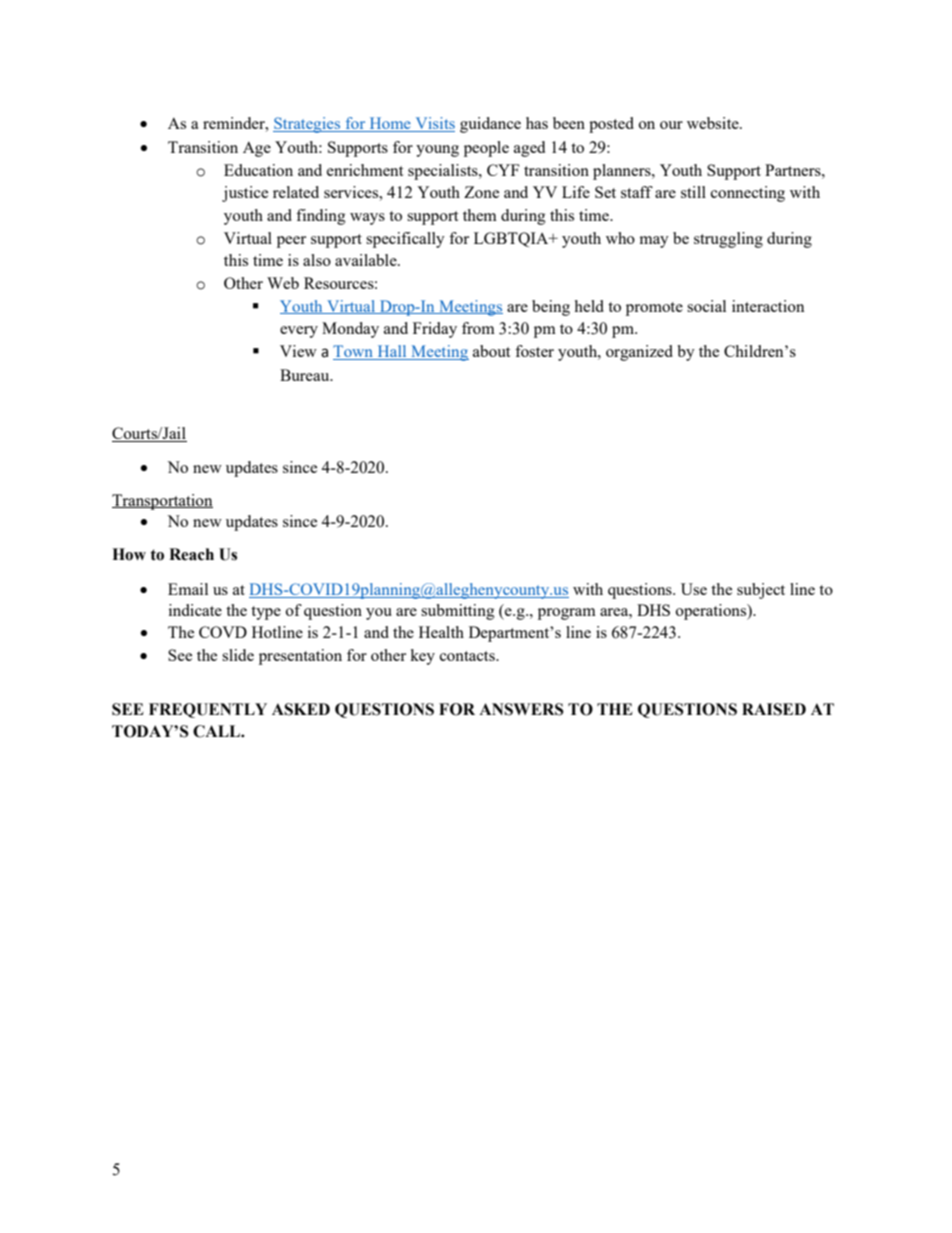 This page has height=1233, width=952. I want to click on website, so click(714, 123).
